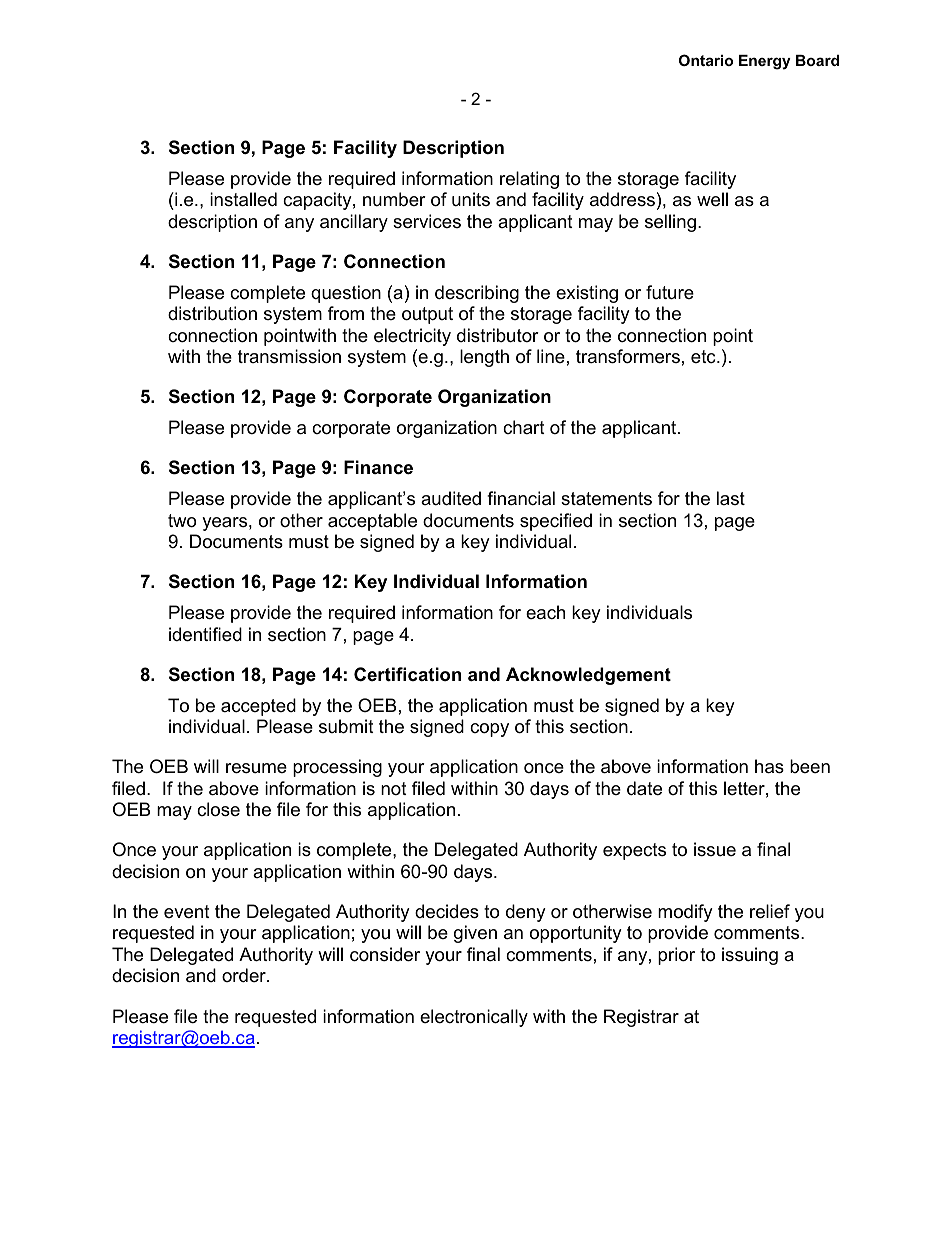 This screenshot has width=952, height=1233. I want to click on two, so click(182, 521).
